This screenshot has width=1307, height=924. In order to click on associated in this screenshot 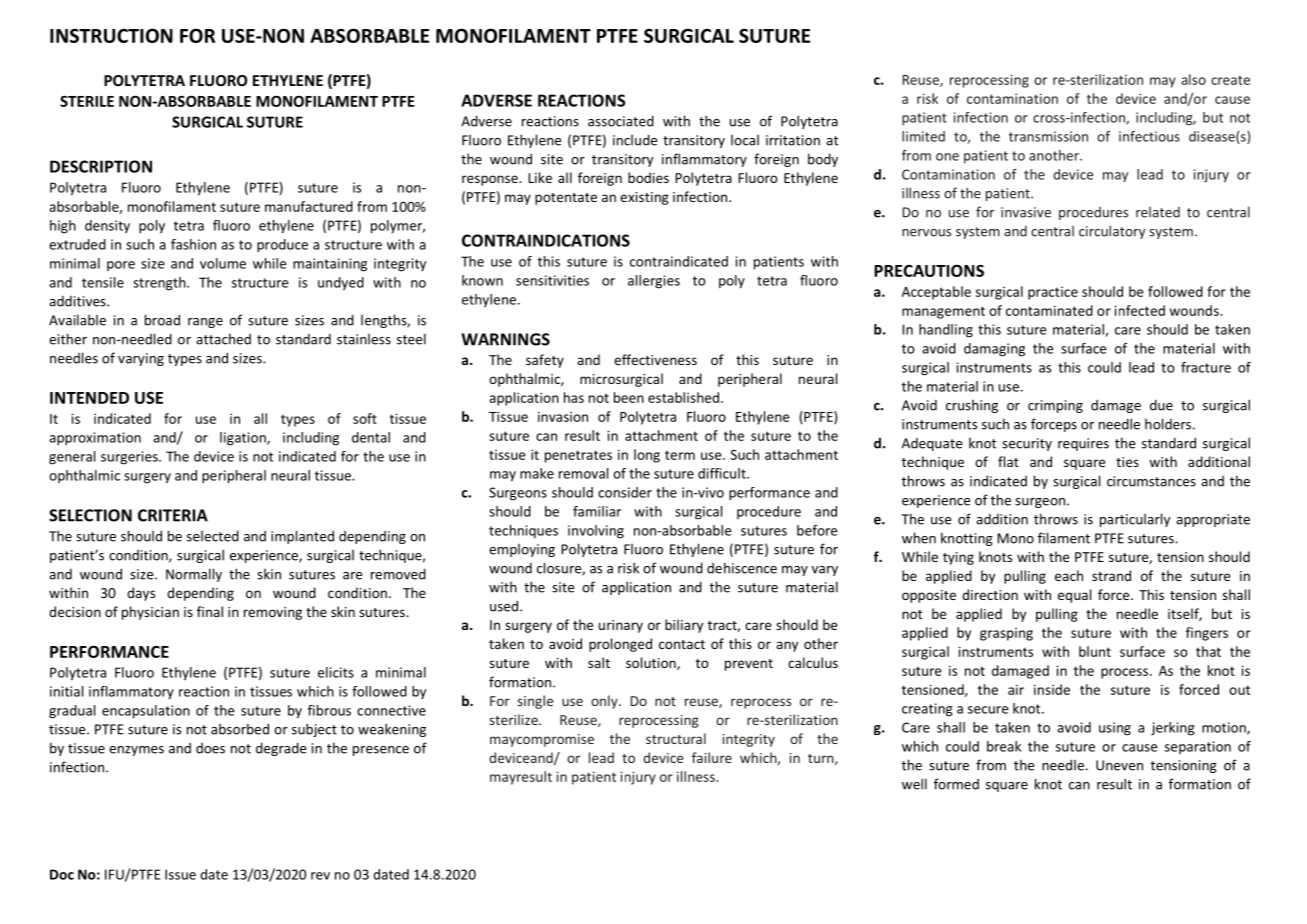, I will do `click(621, 121)`.
